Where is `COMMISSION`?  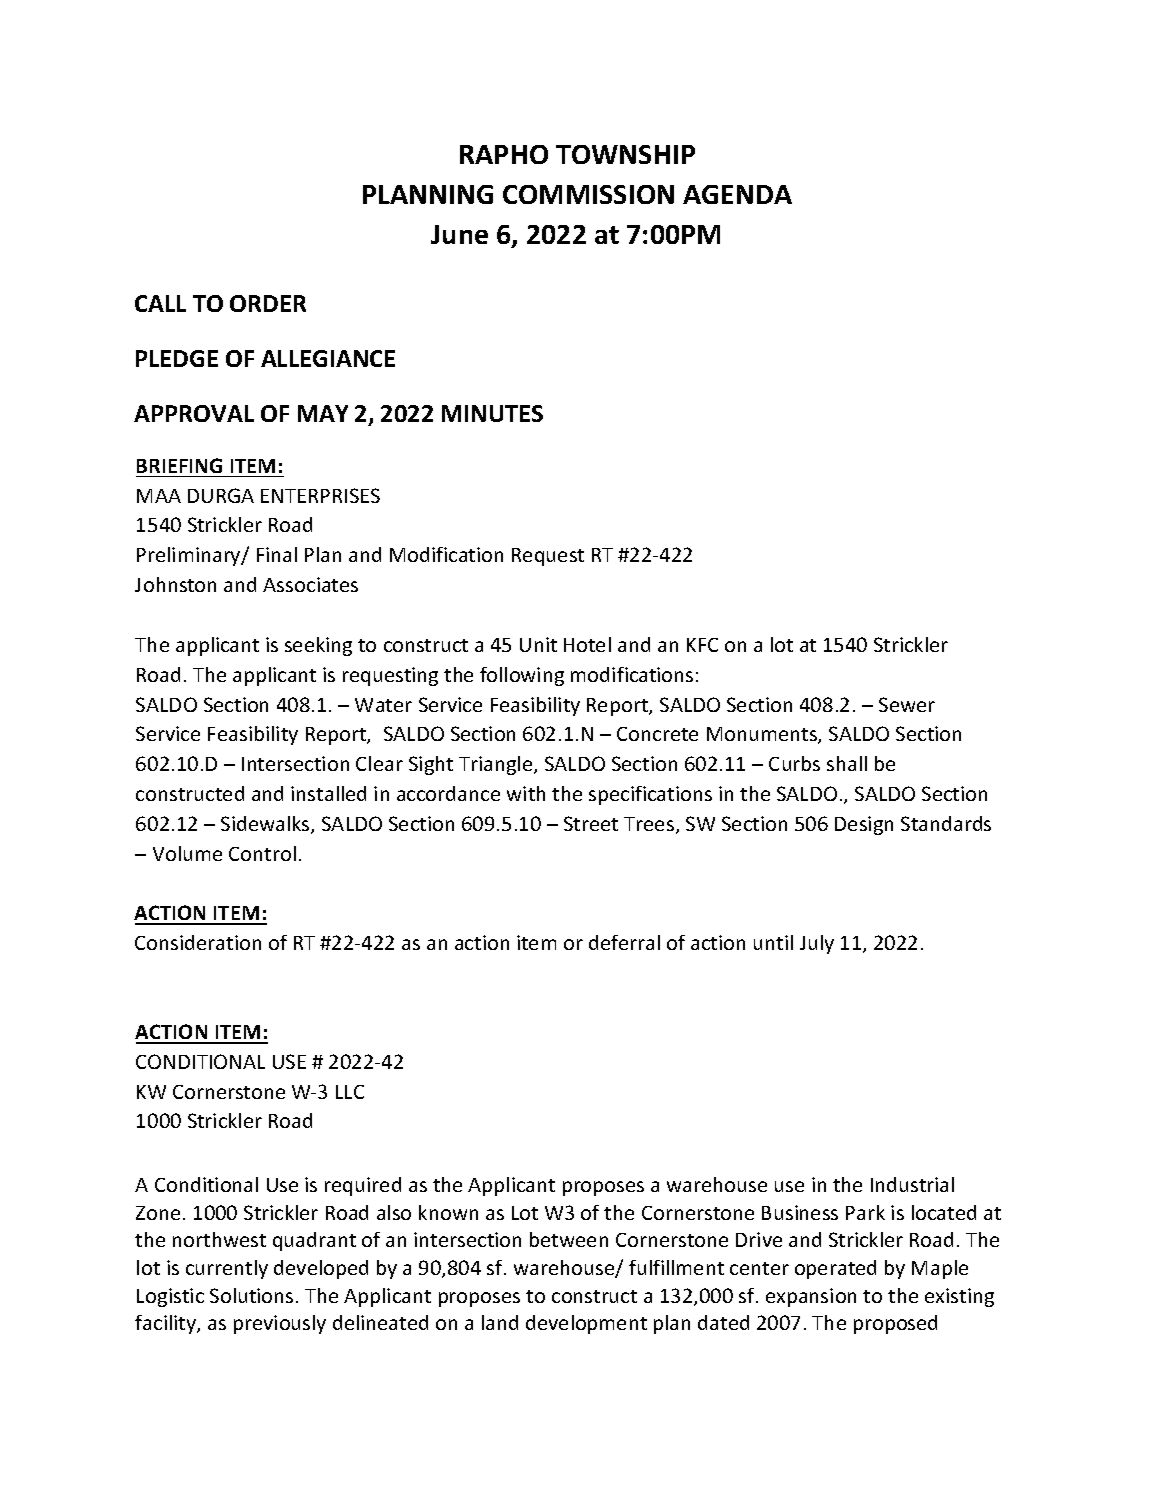 COMMISSION is located at coordinates (588, 194).
